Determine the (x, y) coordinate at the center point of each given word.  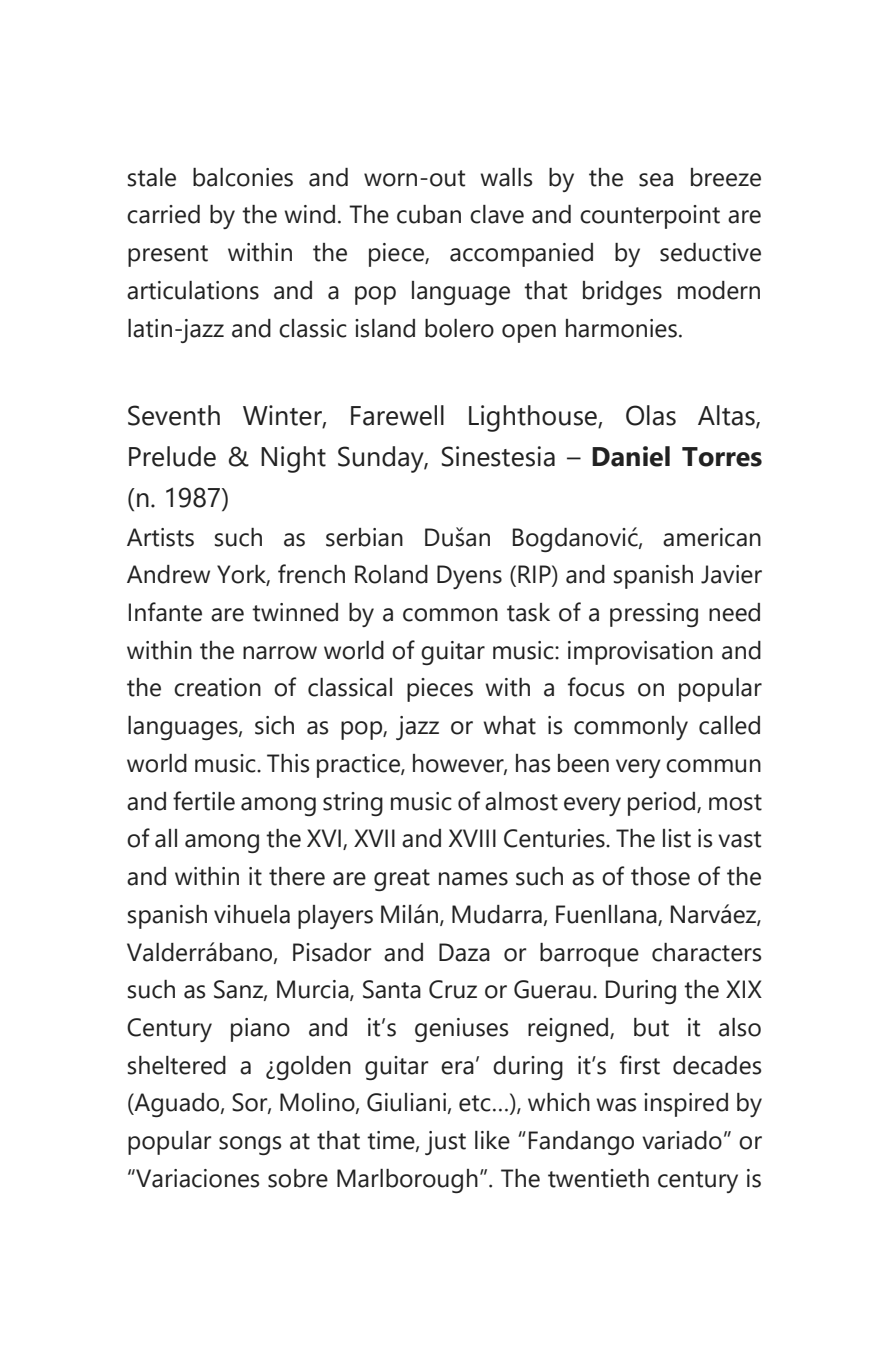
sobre (298, 1178)
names (473, 879)
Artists (160, 537)
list (677, 838)
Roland (391, 574)
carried (163, 214)
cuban (429, 214)
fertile (204, 801)
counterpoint (650, 217)
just (445, 1143)
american (712, 537)
